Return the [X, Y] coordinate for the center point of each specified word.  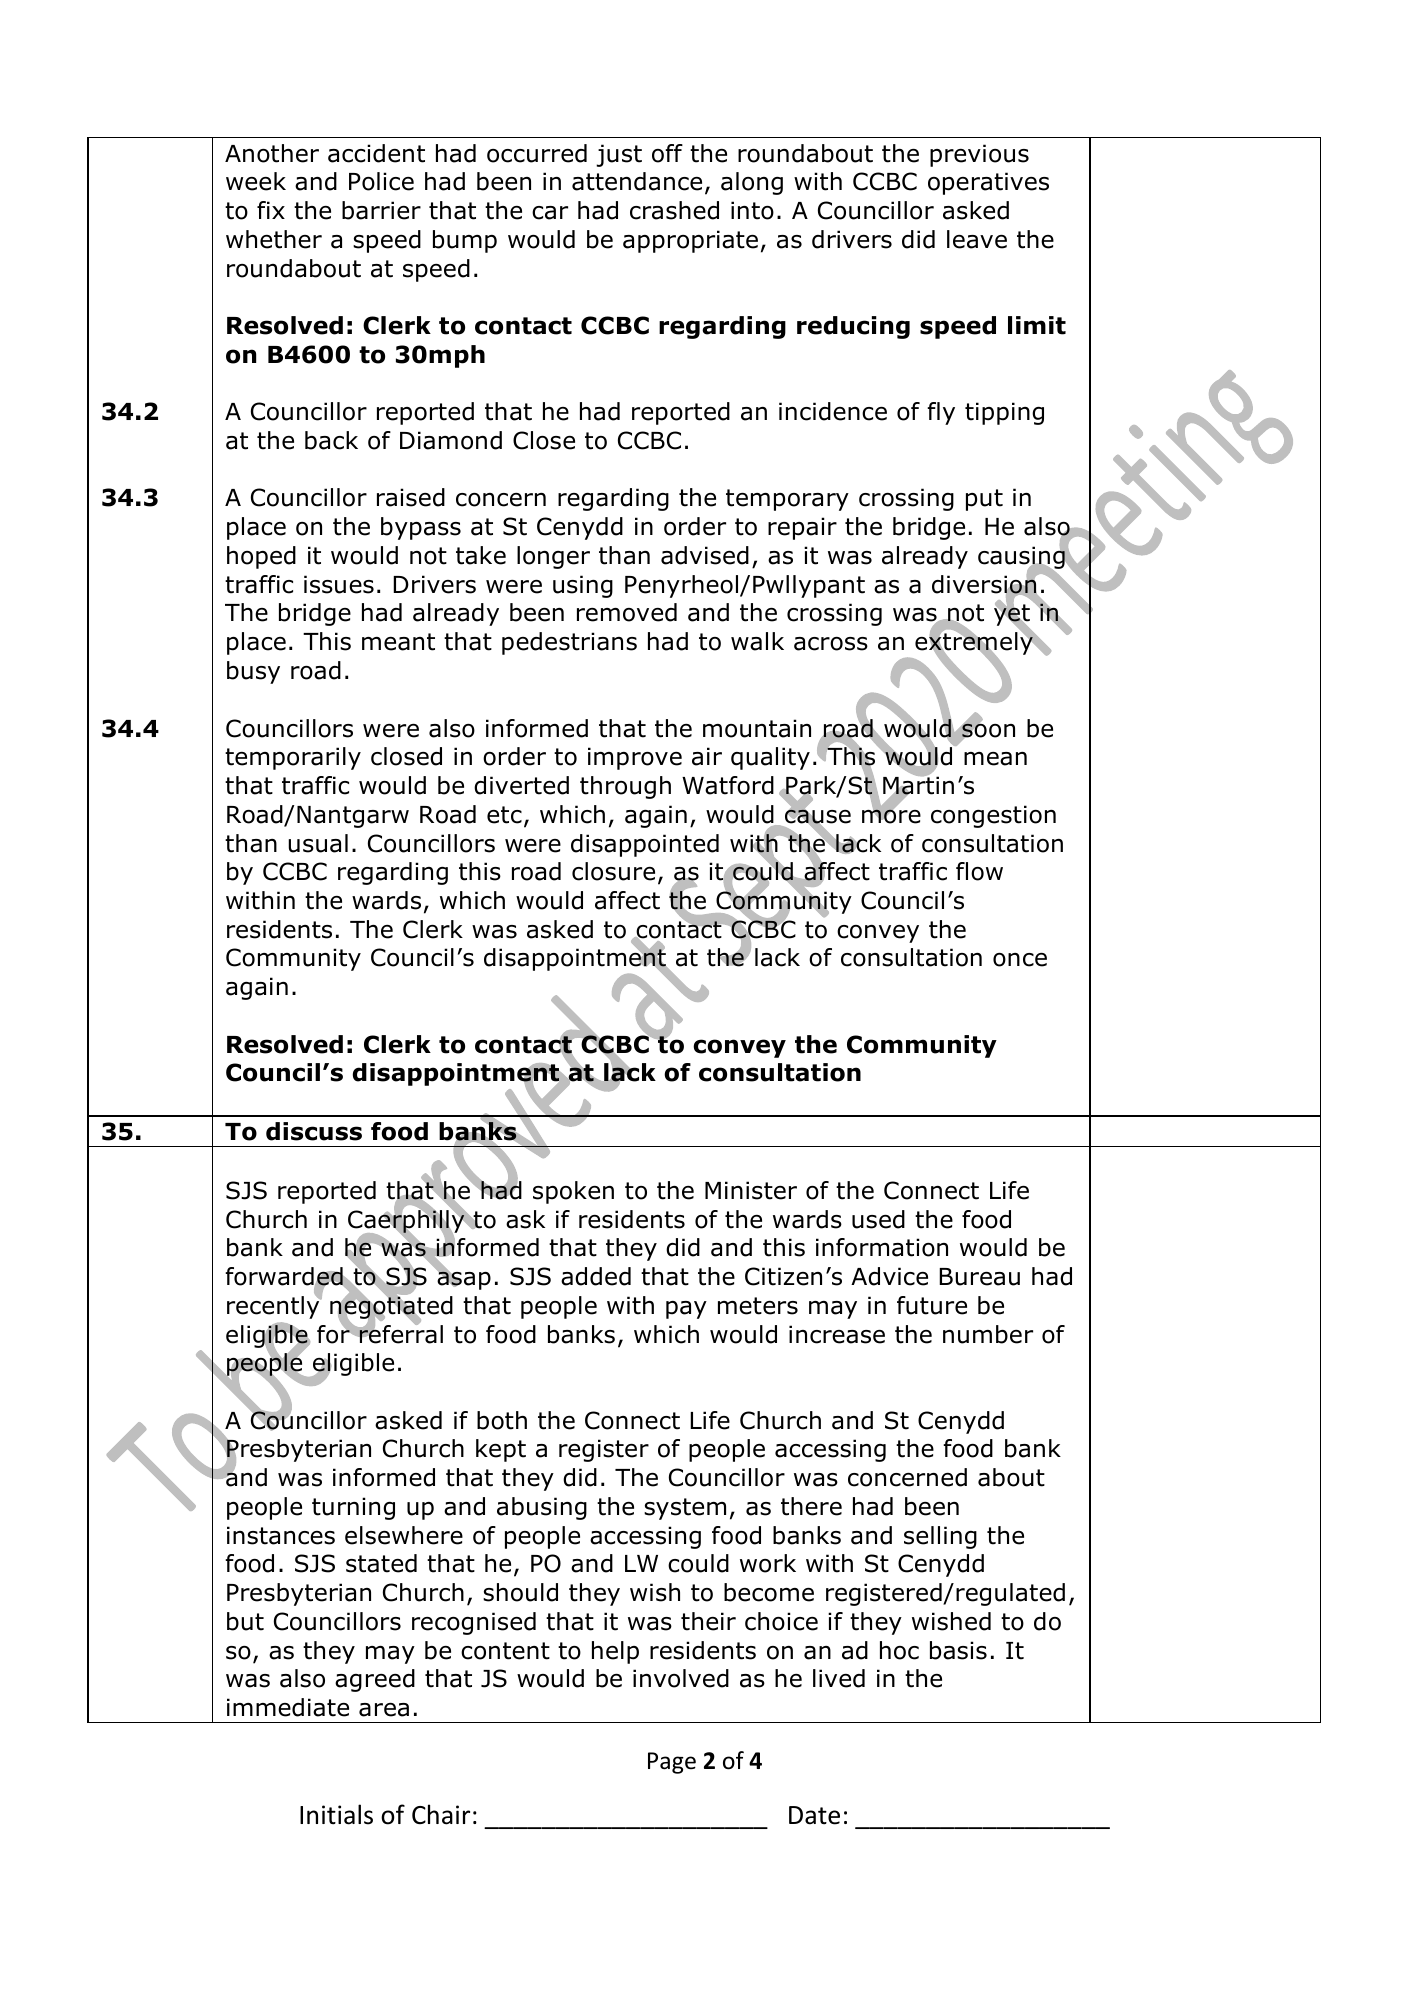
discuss [314, 1131]
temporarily [293, 758]
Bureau [979, 1277]
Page [672, 1763]
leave [977, 239]
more [891, 815]
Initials [336, 1814]
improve [635, 758]
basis [958, 1650]
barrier [381, 210]
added [596, 1276]
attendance [637, 181]
